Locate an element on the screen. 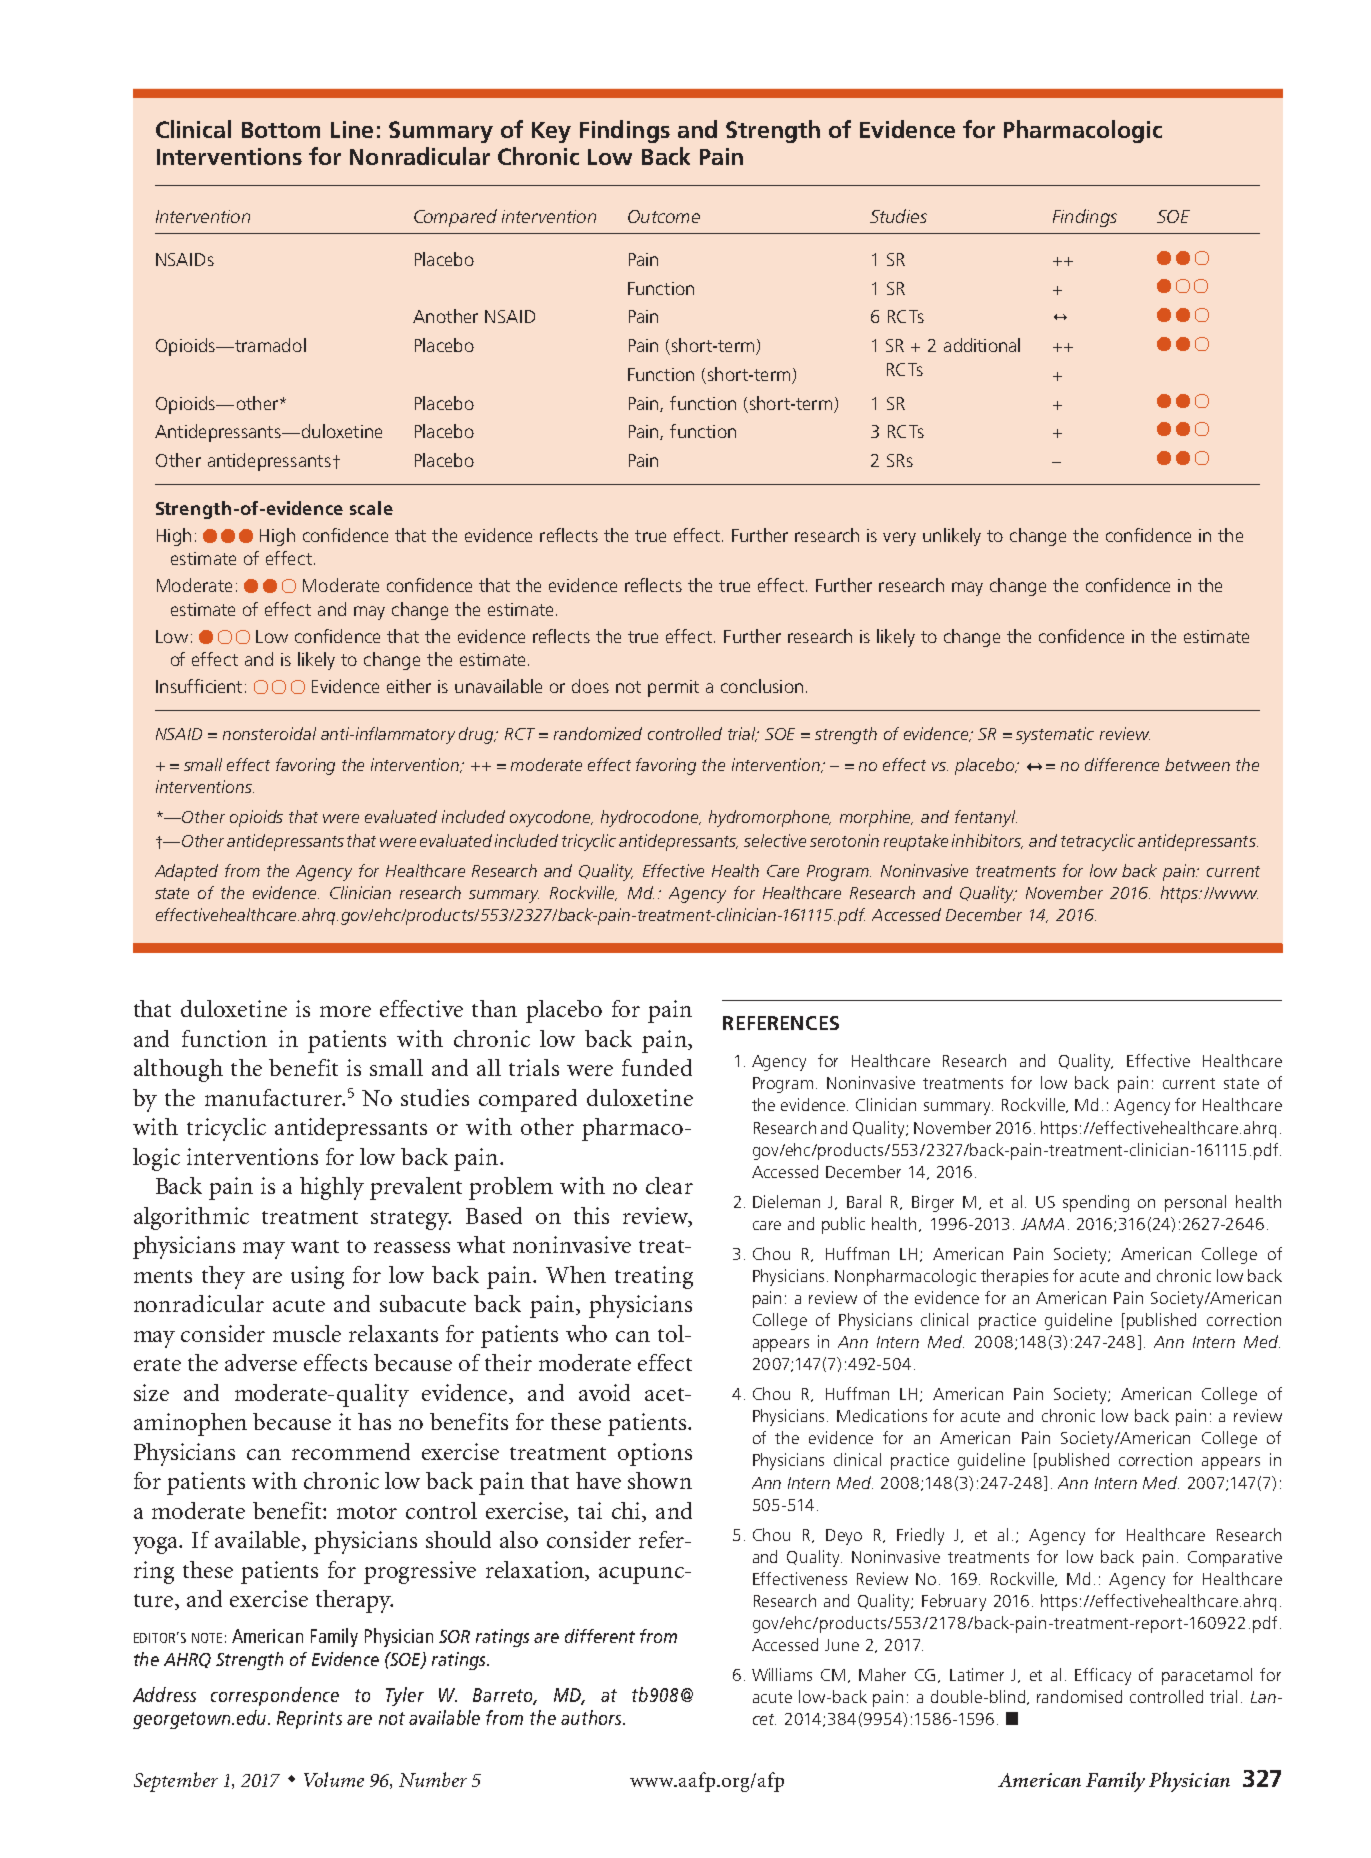  spending is located at coordinates (1096, 1203).
